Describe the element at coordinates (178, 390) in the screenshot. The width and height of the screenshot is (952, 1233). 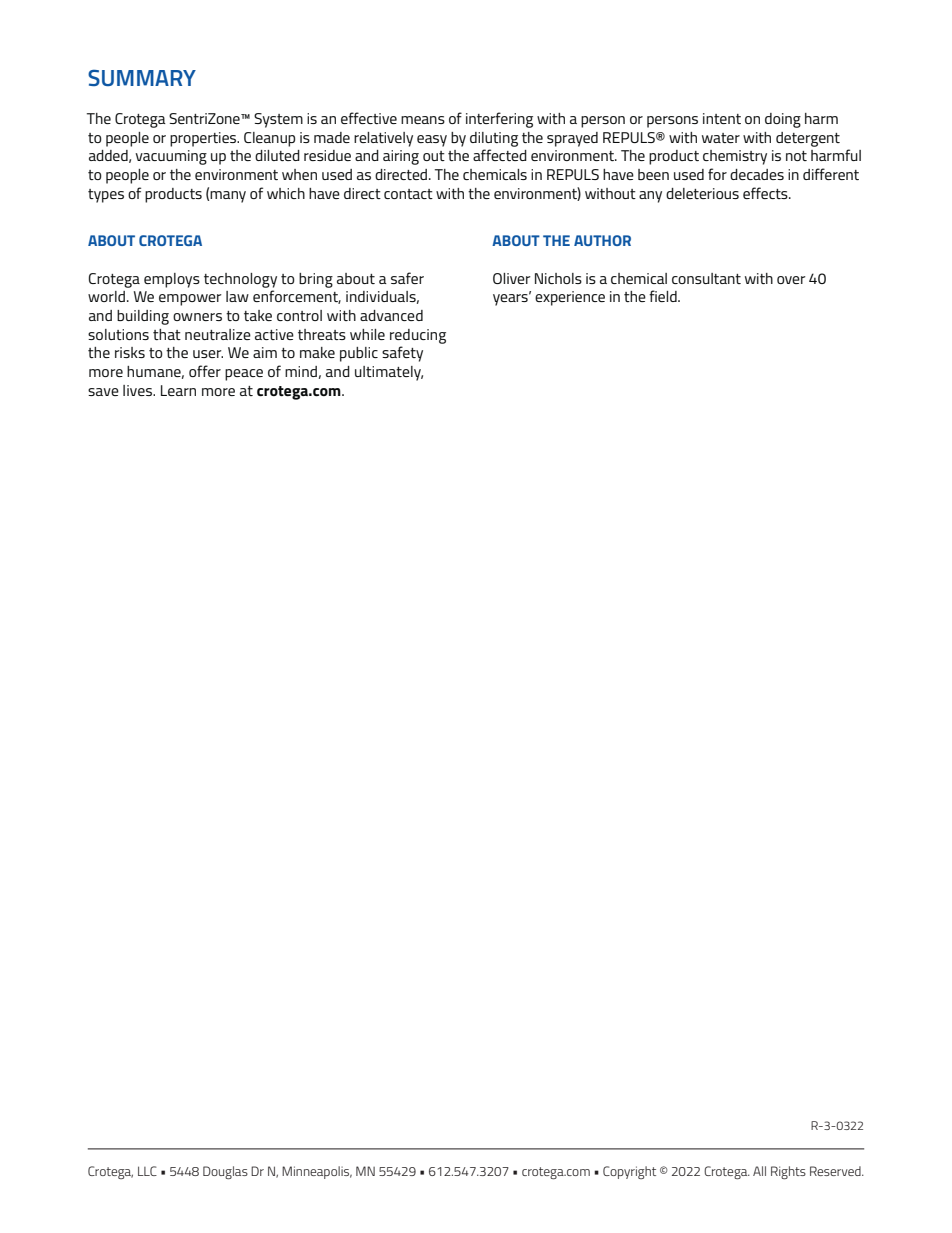
I see `Learn` at that location.
